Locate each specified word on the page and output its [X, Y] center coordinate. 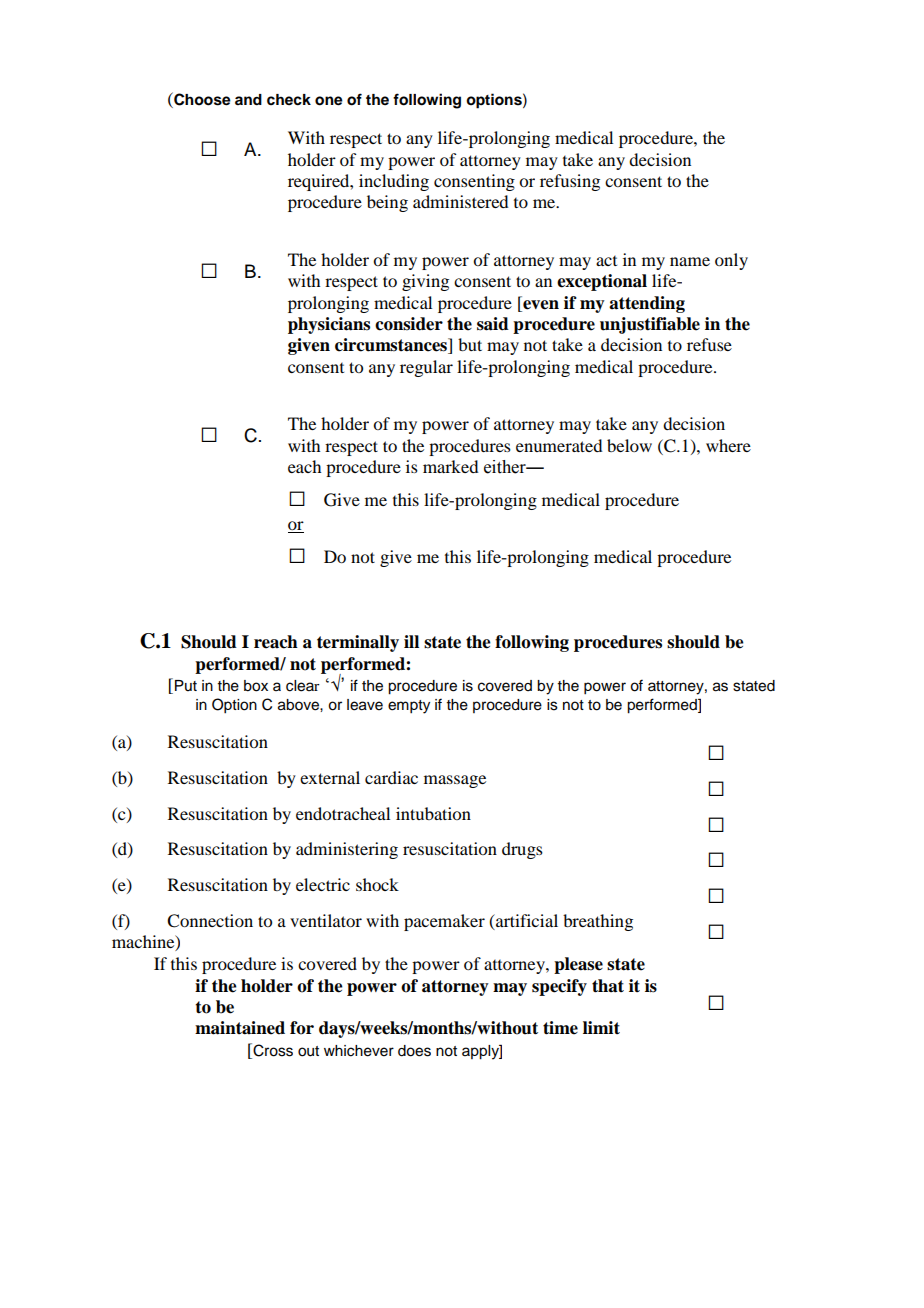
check [289, 100]
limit [601, 1027]
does [414, 1051]
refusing [570, 182]
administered [460, 201]
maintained [240, 1028]
